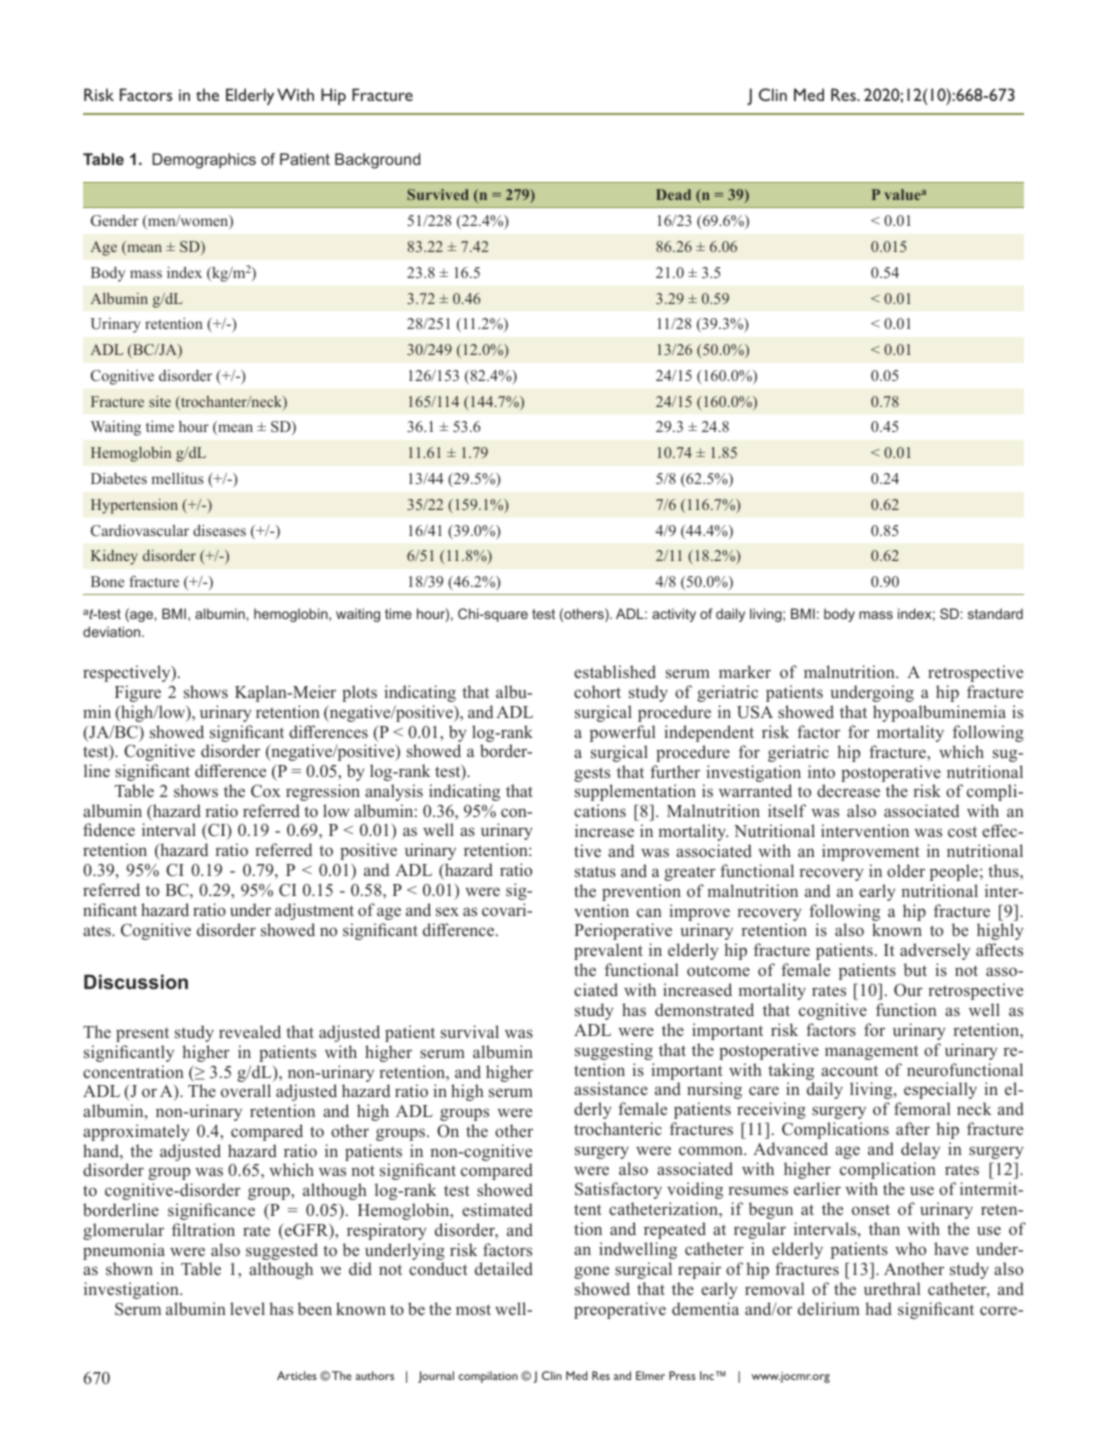 The width and height of the screenshot is (1107, 1433). Describe the element at coordinates (204, 161) in the screenshot. I see `Demographics` at that location.
